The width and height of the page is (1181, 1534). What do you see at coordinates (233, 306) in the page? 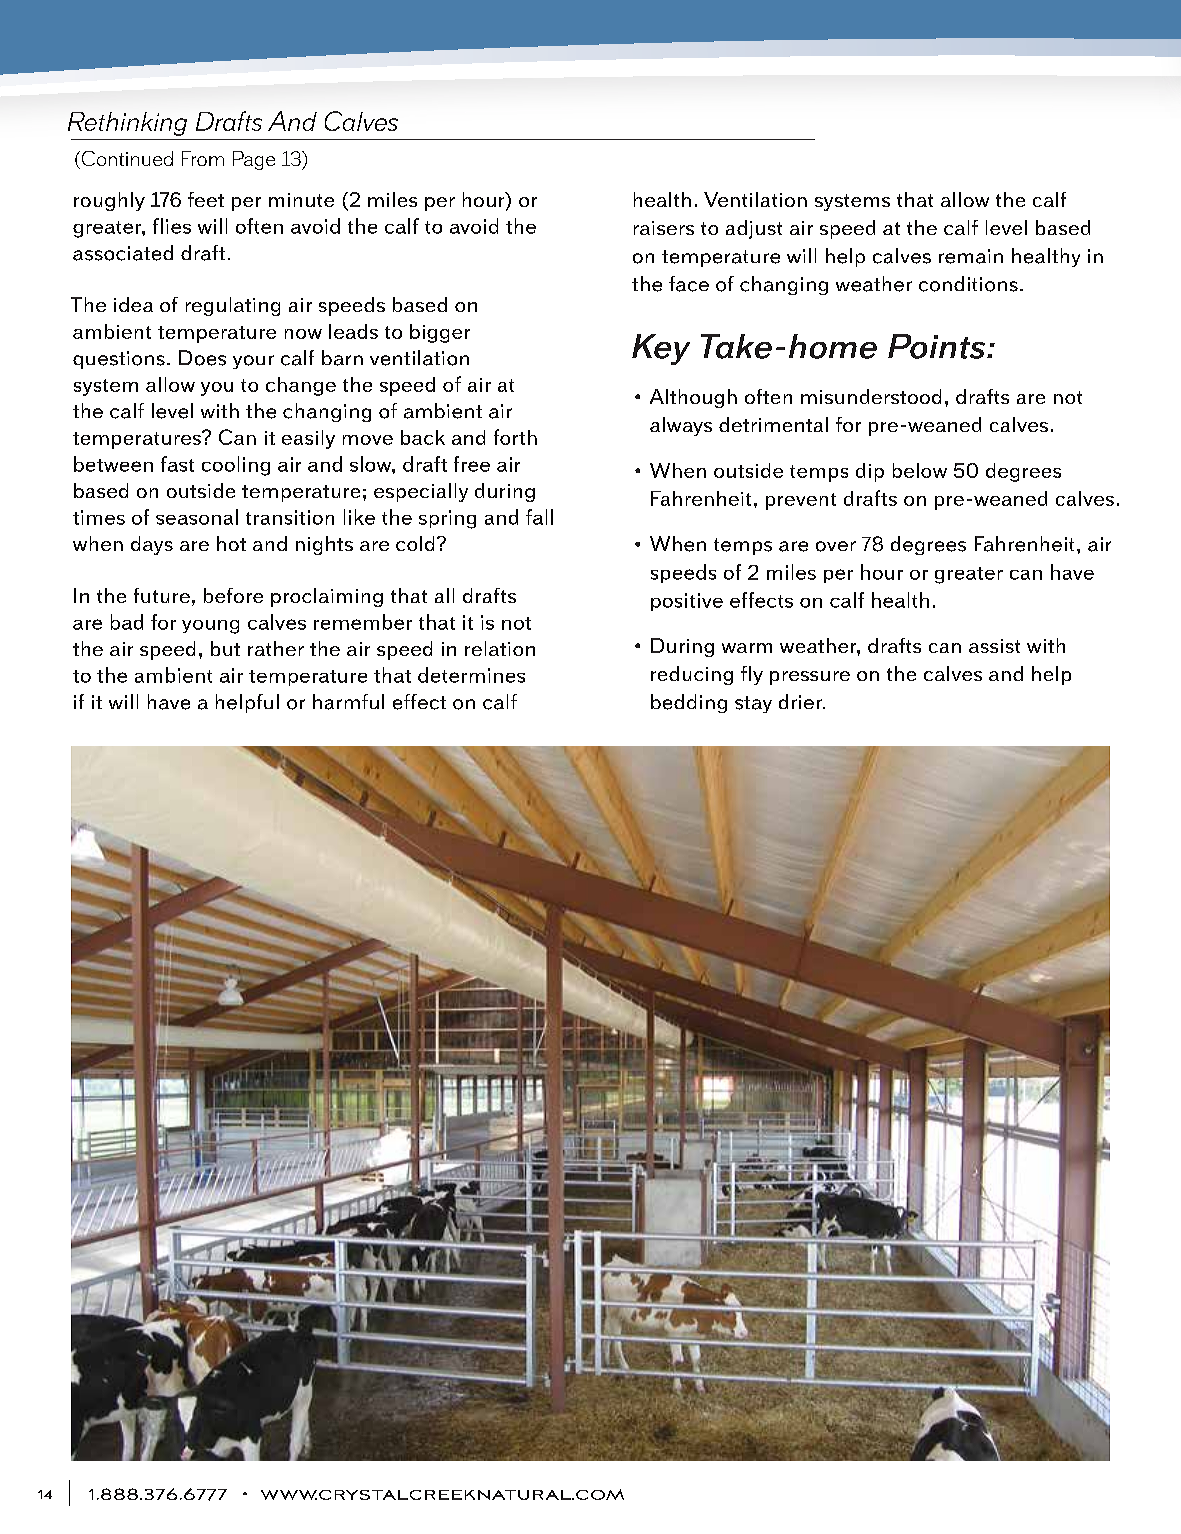
I see `regulating` at bounding box center [233, 306].
